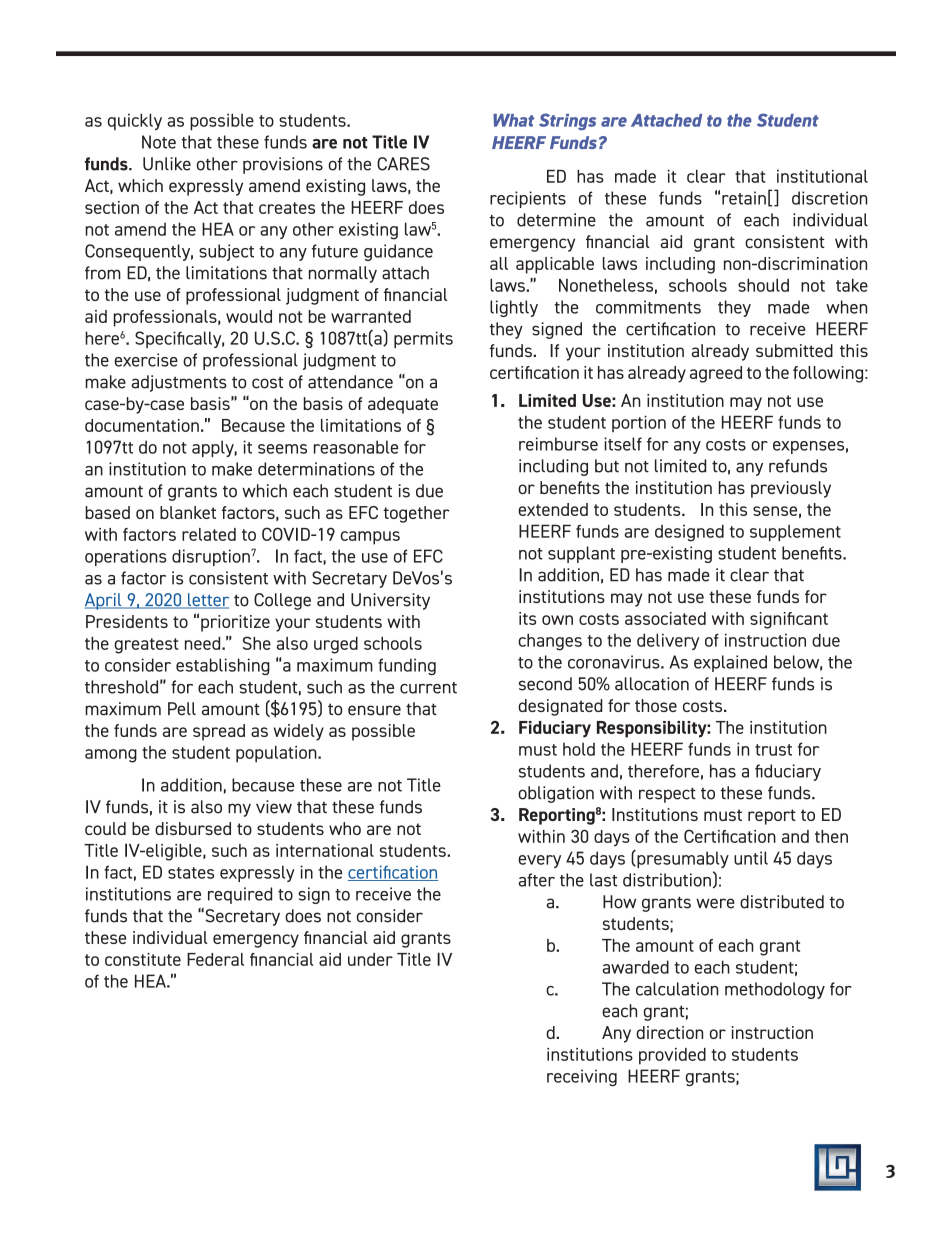 Image resolution: width=952 pixels, height=1233 pixels. What do you see at coordinates (219, 732) in the screenshot?
I see `spread` at bounding box center [219, 732].
